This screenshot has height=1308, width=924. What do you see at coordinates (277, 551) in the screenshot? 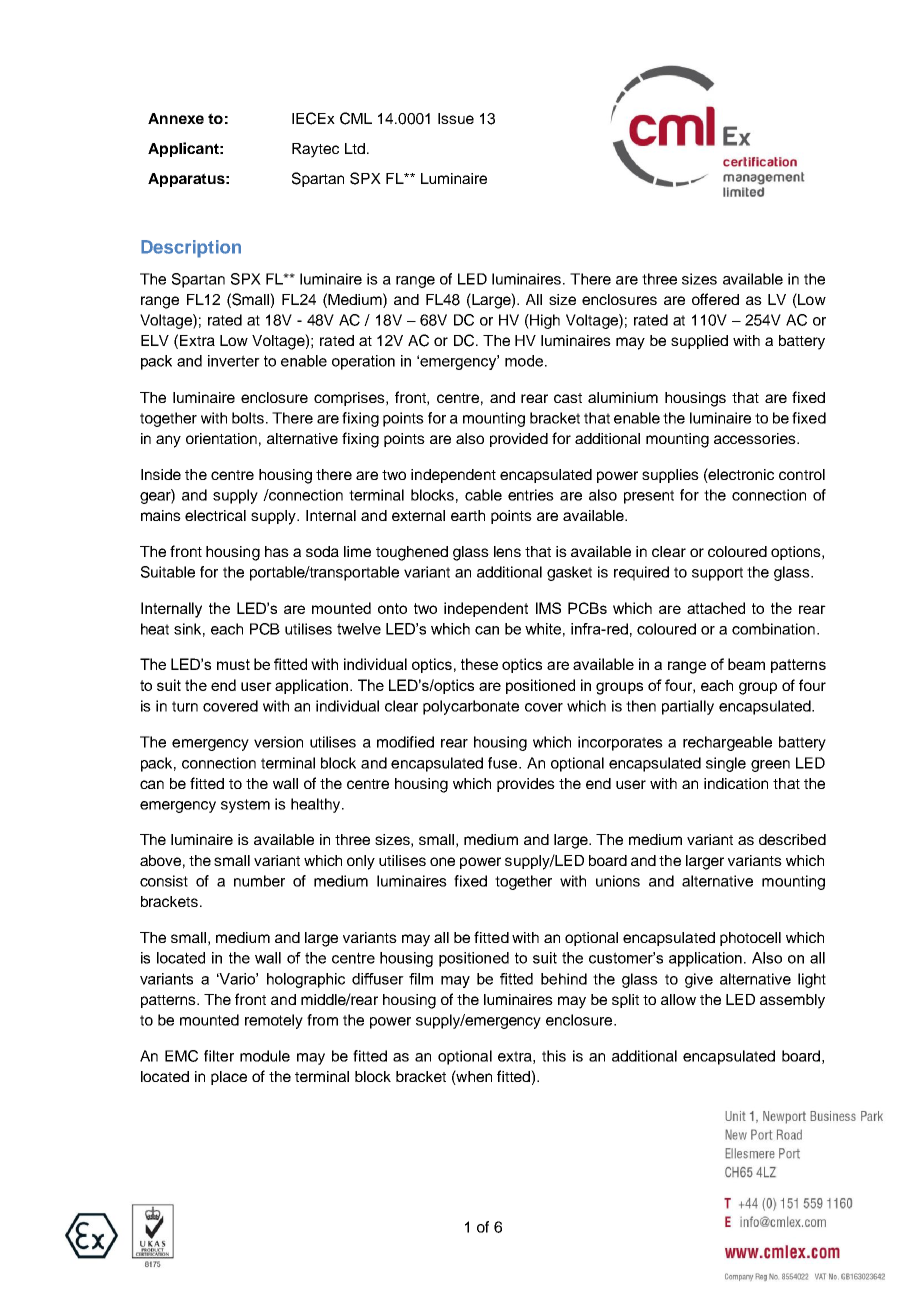
I see `has` at bounding box center [277, 551].
